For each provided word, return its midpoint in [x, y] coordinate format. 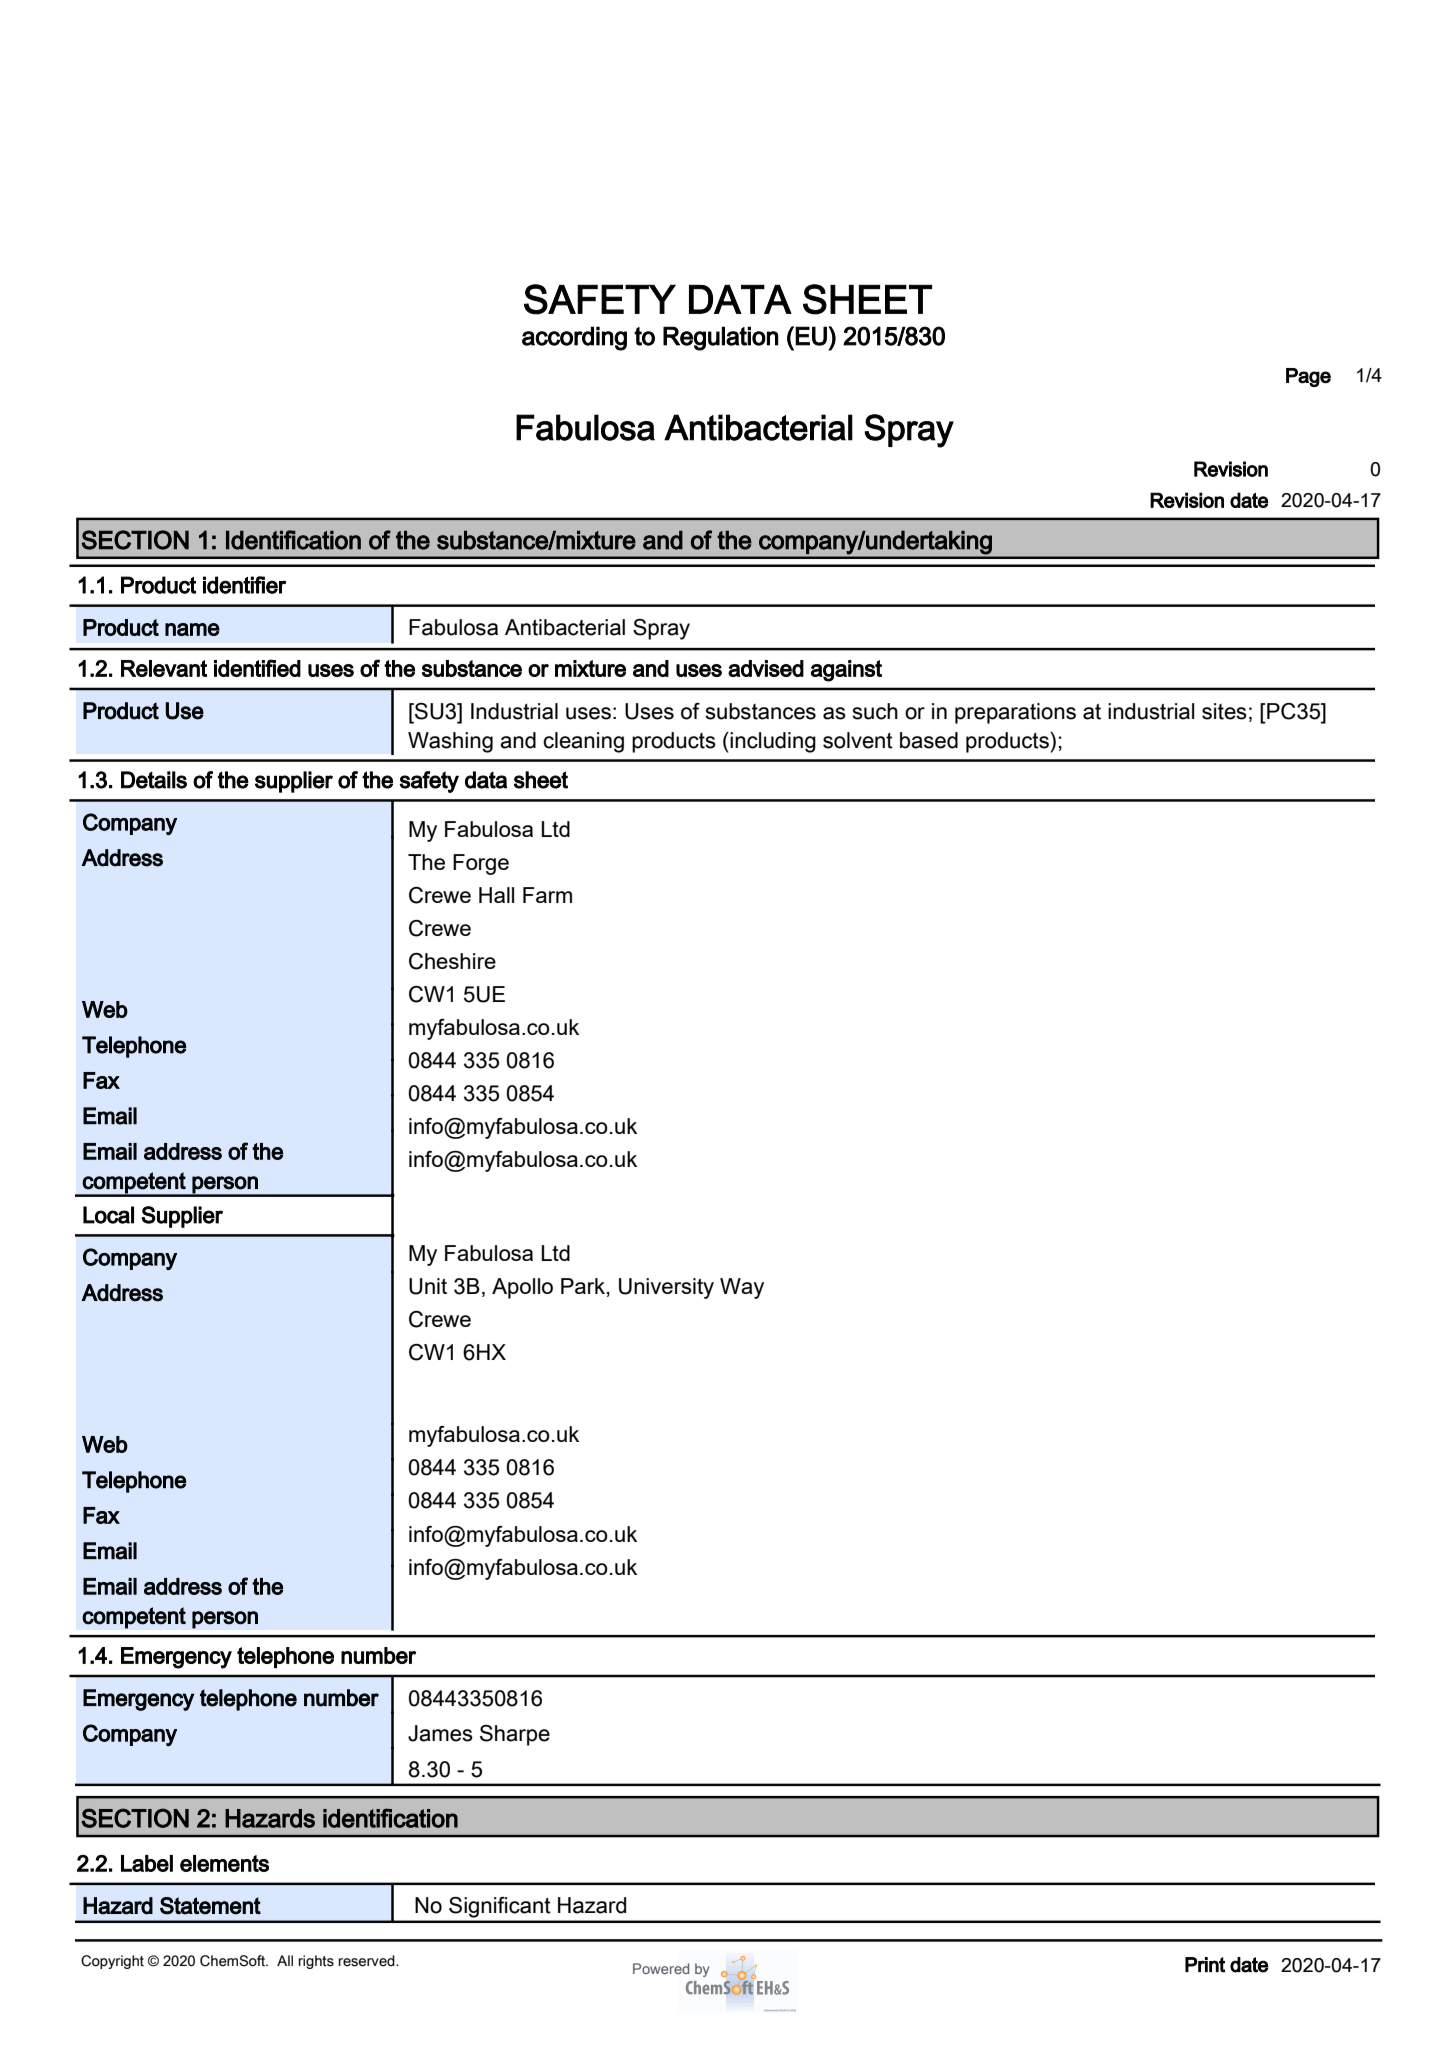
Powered [661, 1968]
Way [742, 1288]
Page [1308, 377]
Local [108, 1215]
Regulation [721, 338]
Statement [210, 1906]
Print [1205, 1965]
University [666, 1288]
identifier [244, 585]
